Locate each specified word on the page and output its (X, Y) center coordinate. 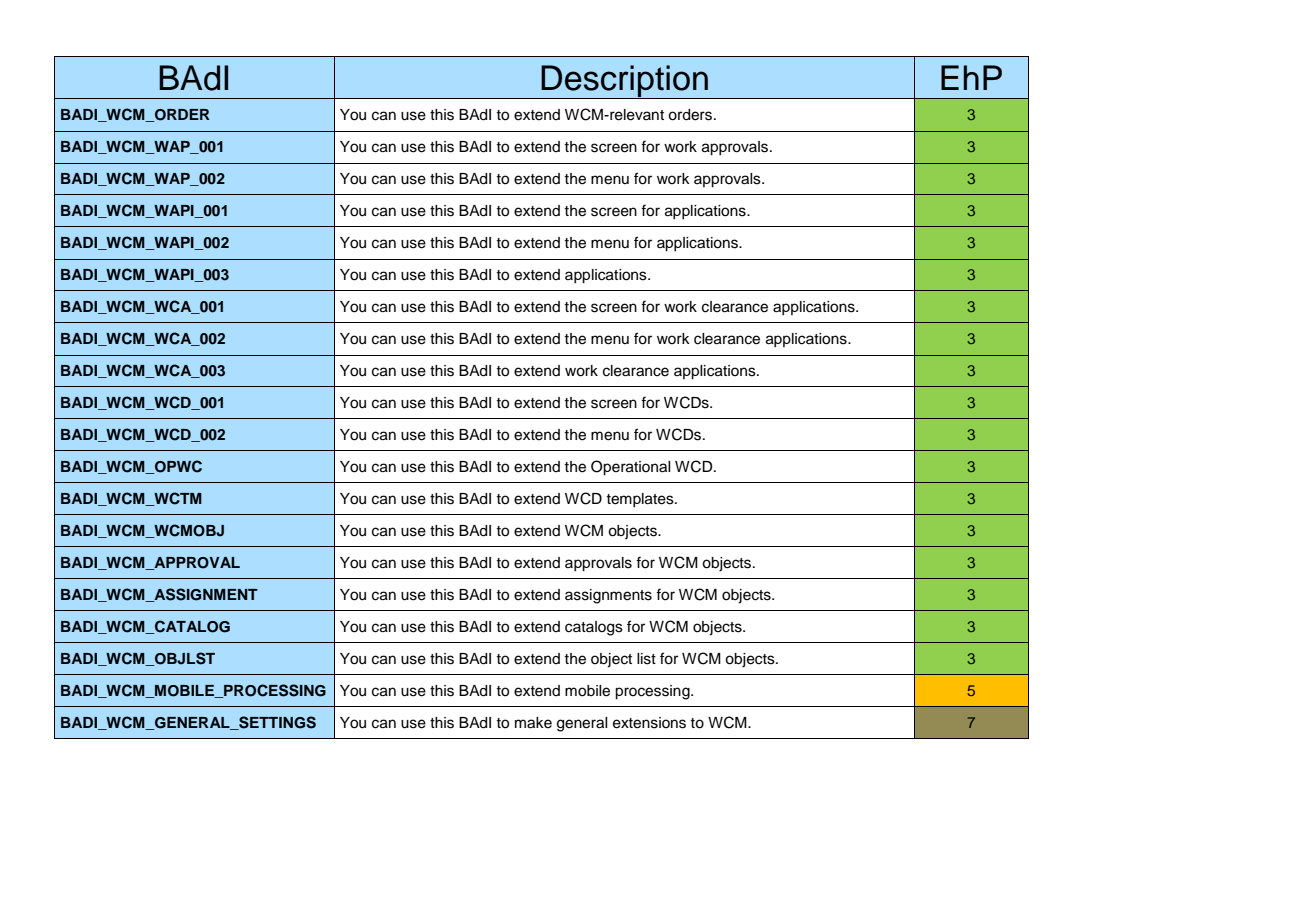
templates (641, 500)
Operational (631, 468)
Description (624, 82)
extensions (649, 723)
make (533, 723)
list (646, 659)
